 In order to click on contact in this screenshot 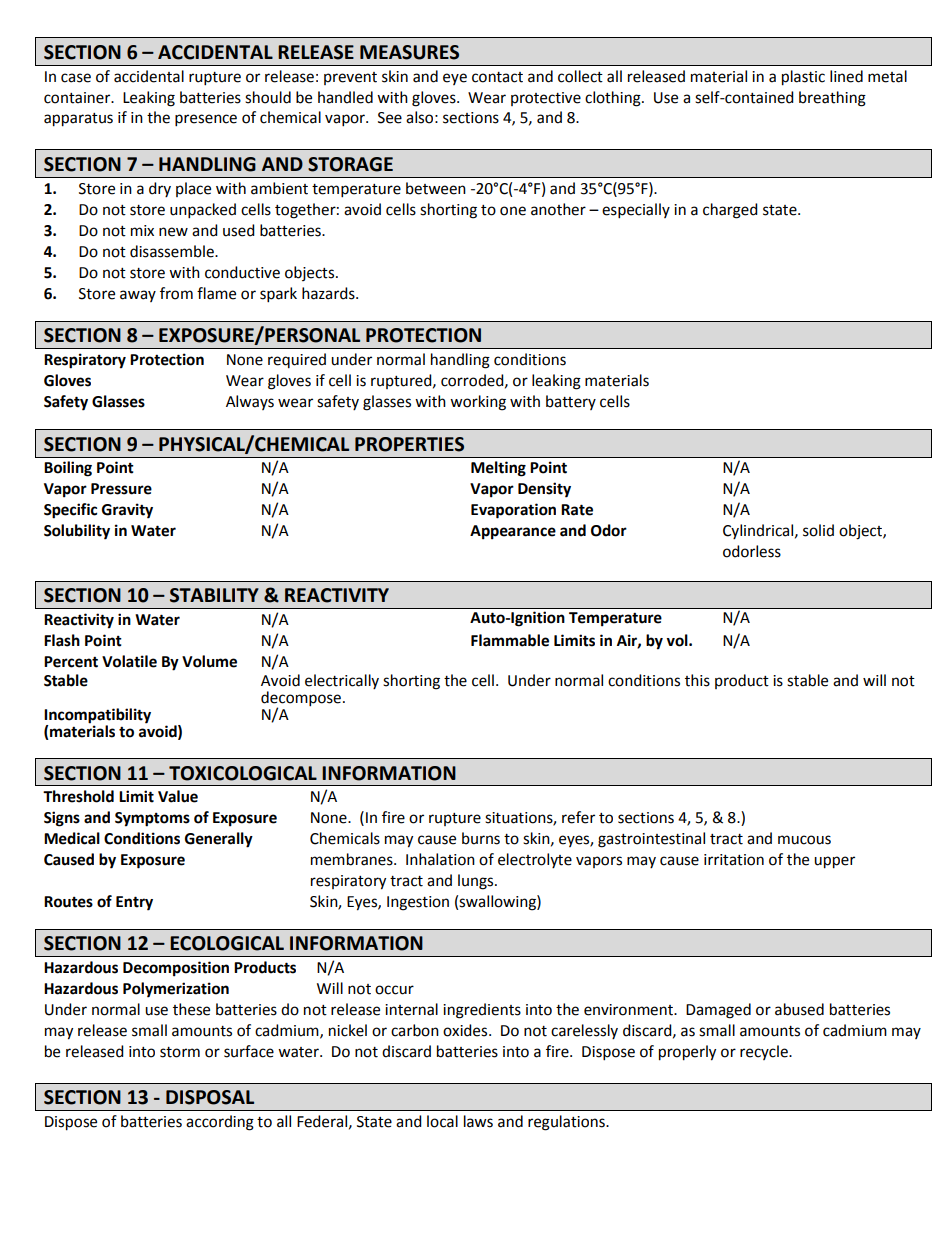, I will do `click(497, 77)`.
